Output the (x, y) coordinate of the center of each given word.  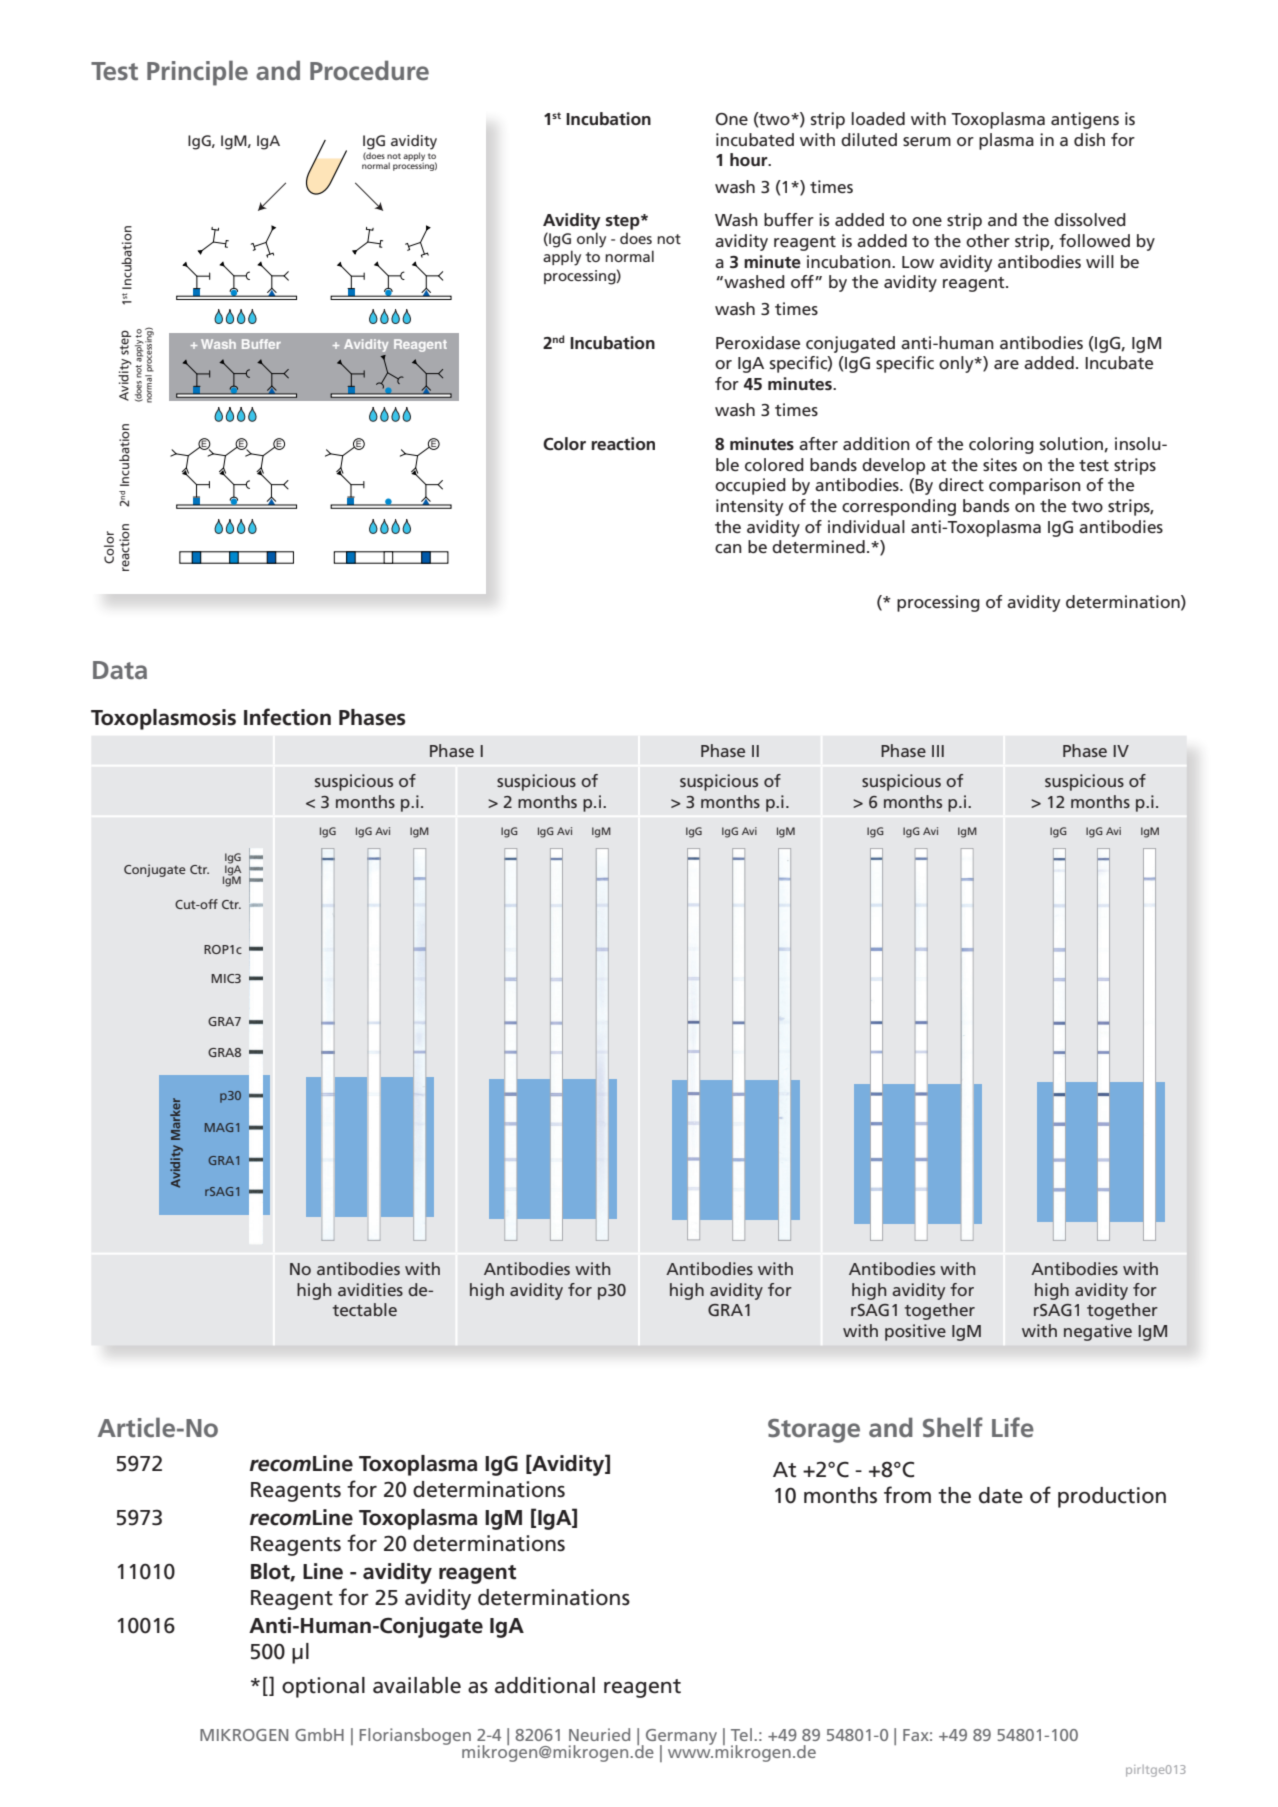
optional (323, 1687)
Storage (814, 1431)
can (728, 548)
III (938, 751)
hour (750, 159)
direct (961, 484)
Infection (287, 717)
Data (120, 670)
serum (927, 141)
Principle (197, 73)
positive (915, 1332)
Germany (680, 1738)
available (417, 1685)
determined (818, 546)
